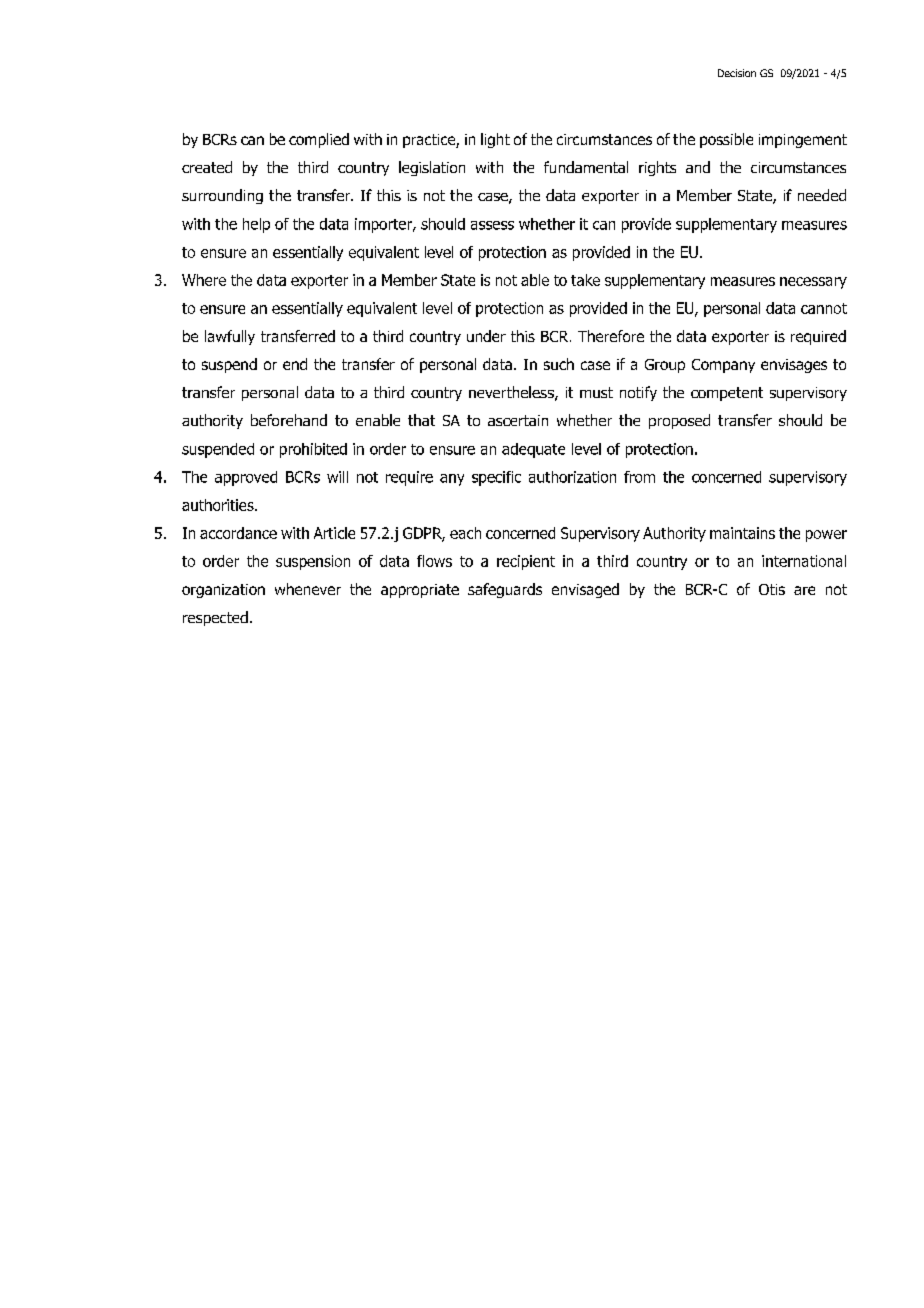 The width and height of the document is (924, 1308). Describe the element at coordinates (737, 73) in the document. I see `Decision` at that location.
